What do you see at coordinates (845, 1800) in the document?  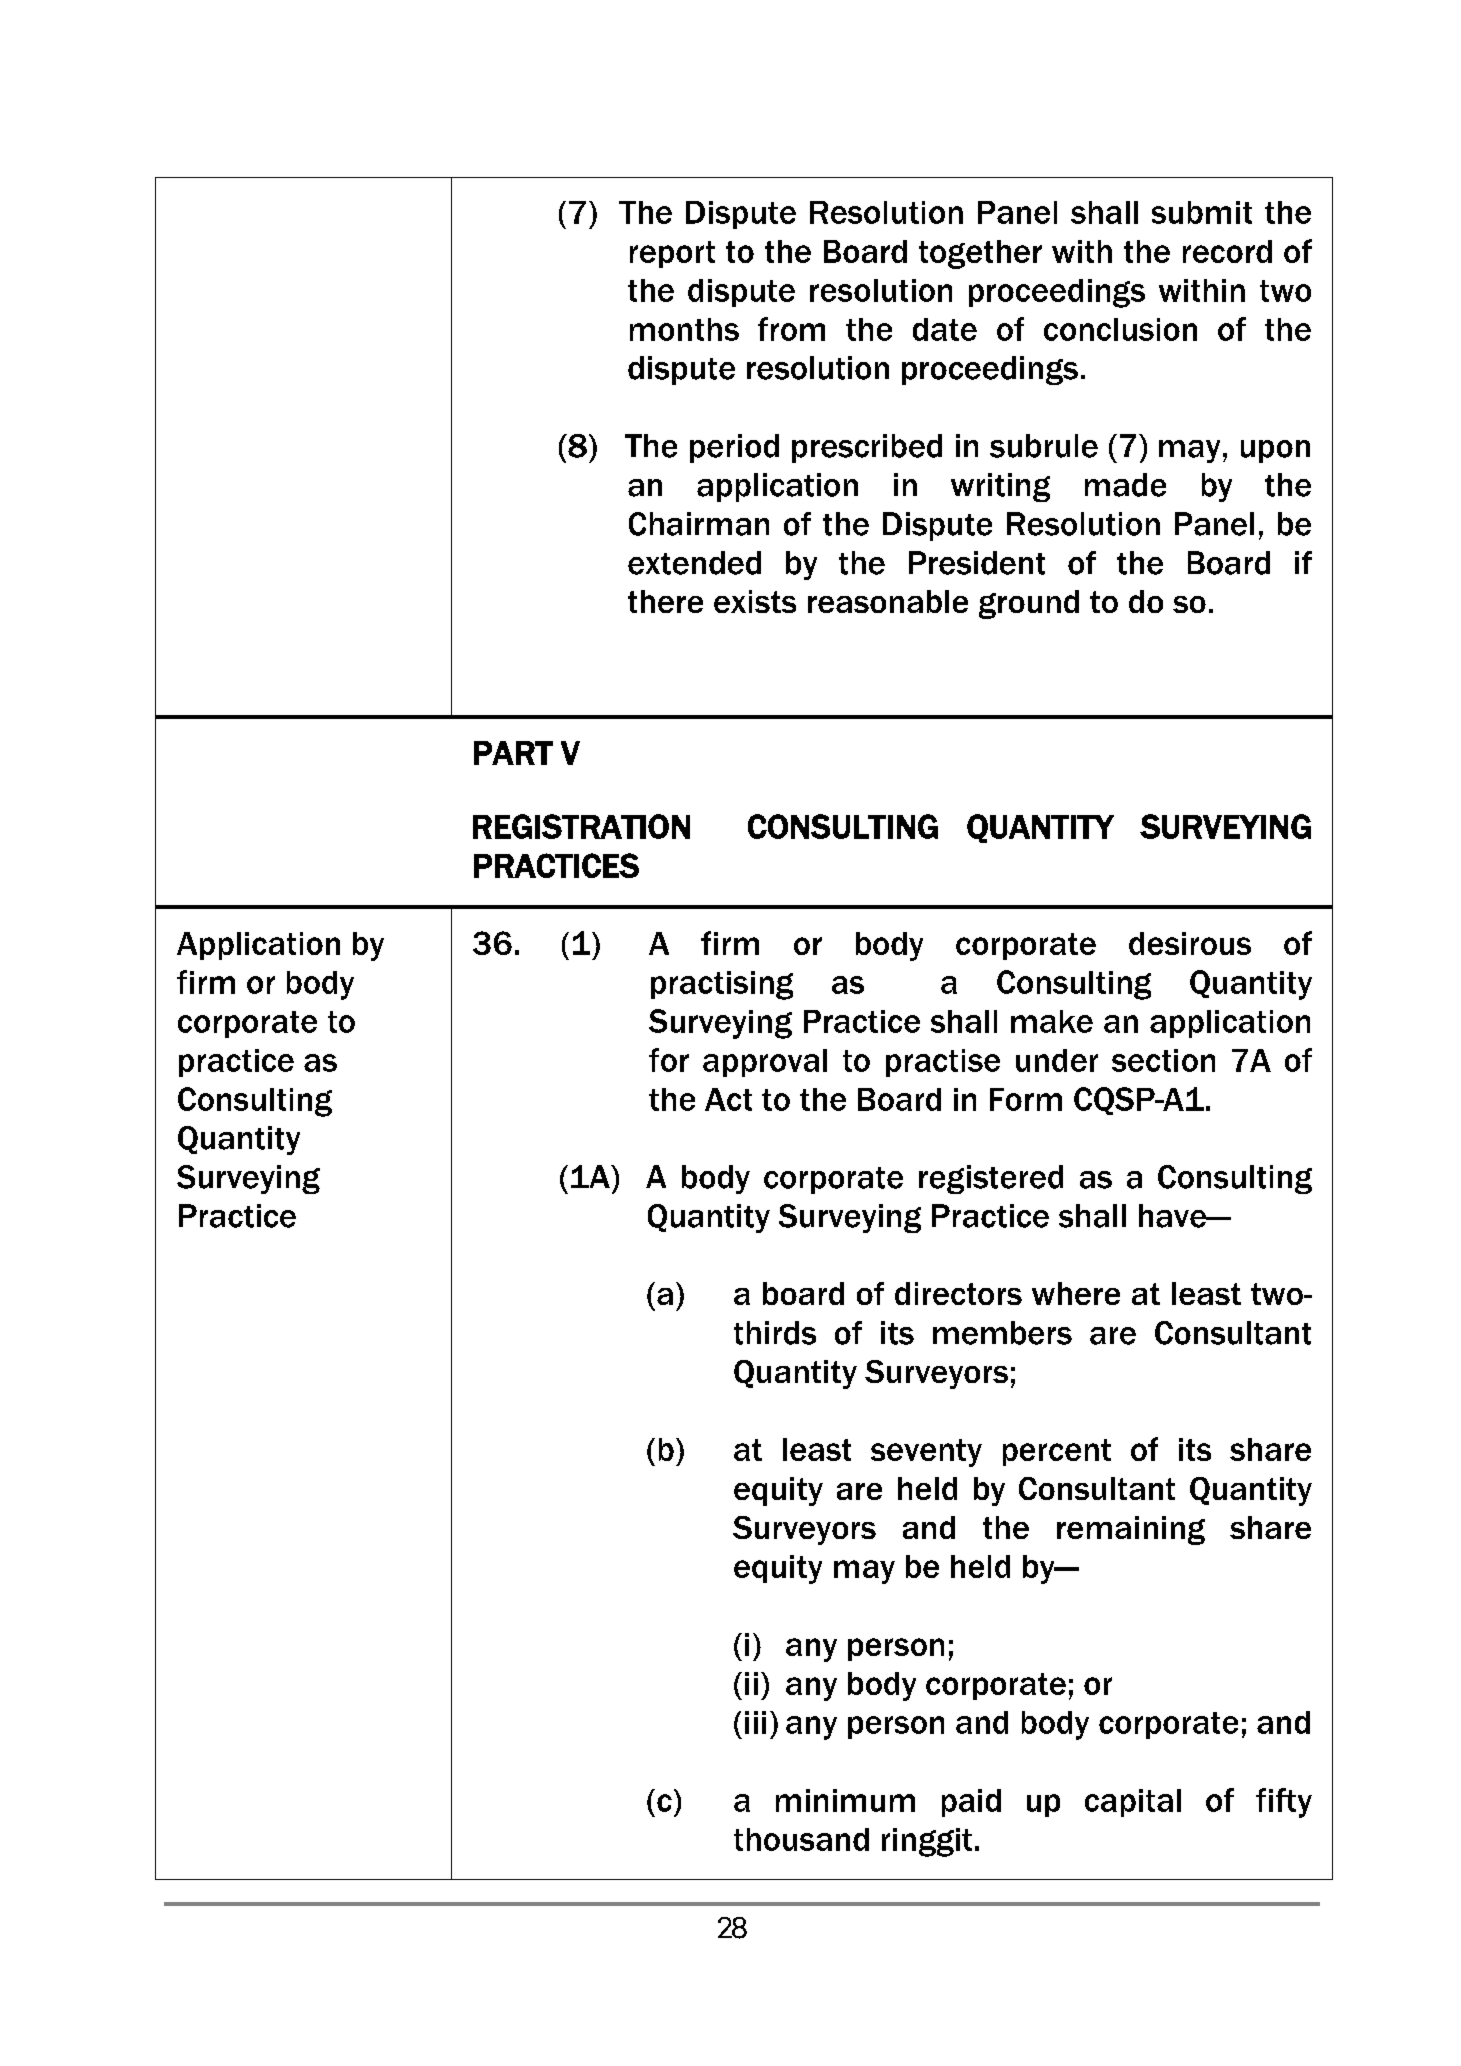 I see `minimum` at bounding box center [845, 1800].
